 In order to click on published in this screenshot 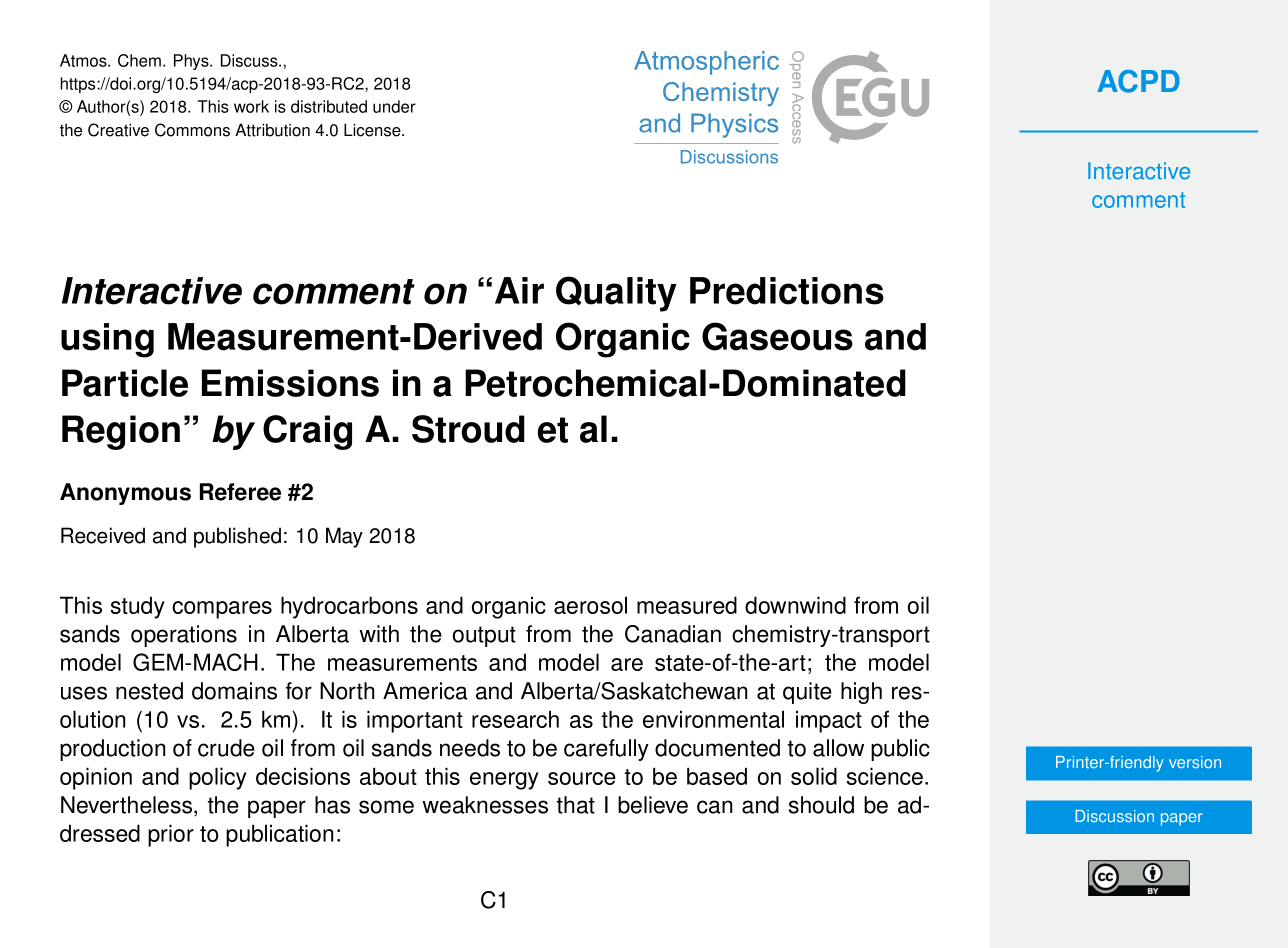, I will do `click(237, 537)`.
